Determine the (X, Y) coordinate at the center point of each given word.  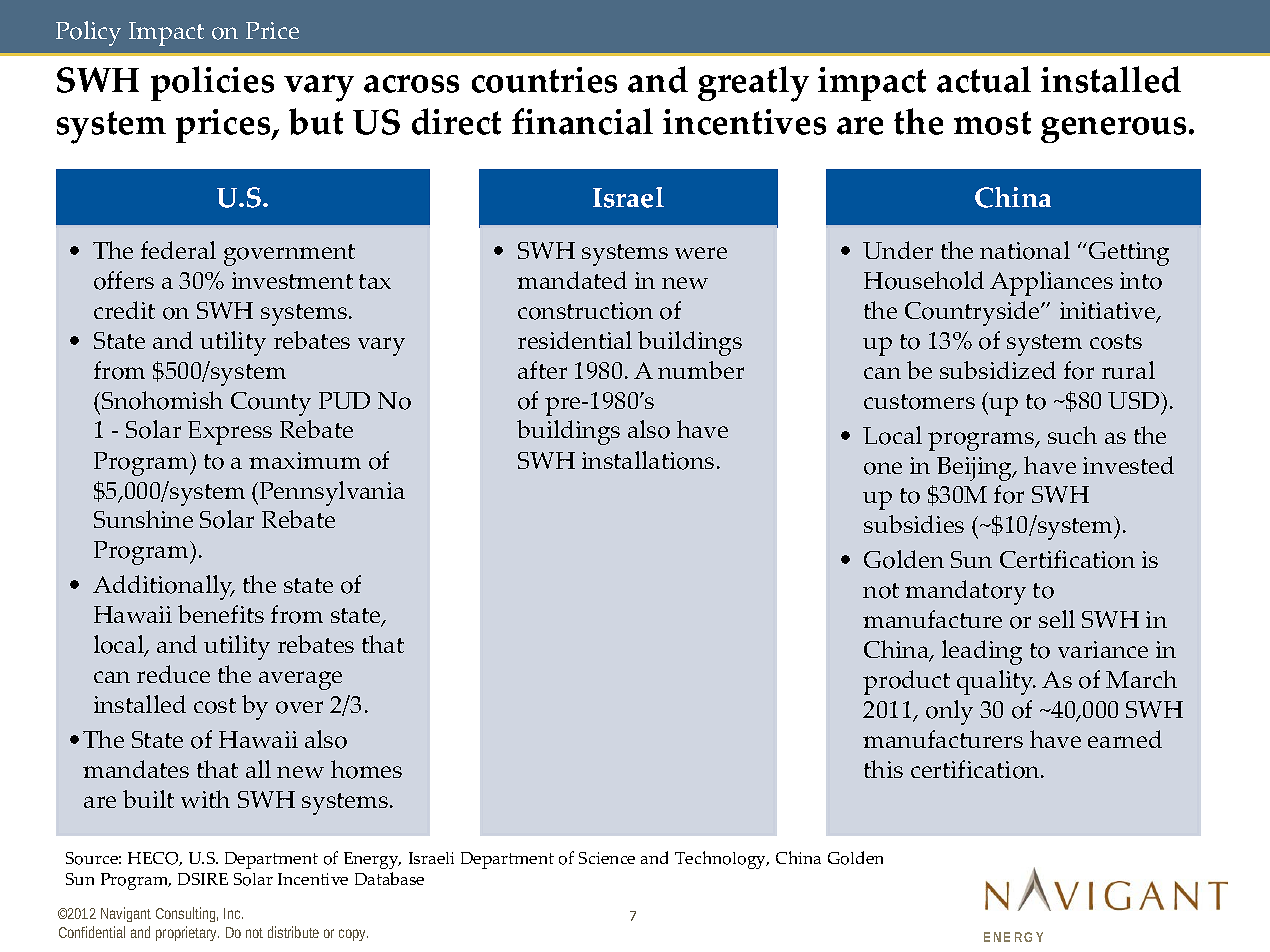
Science (607, 858)
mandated (572, 280)
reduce (173, 674)
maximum (305, 460)
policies (212, 83)
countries (544, 80)
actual (984, 79)
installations (648, 460)
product (906, 682)
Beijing (976, 469)
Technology (722, 860)
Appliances (1051, 283)
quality (996, 682)
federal (178, 250)
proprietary (187, 933)
